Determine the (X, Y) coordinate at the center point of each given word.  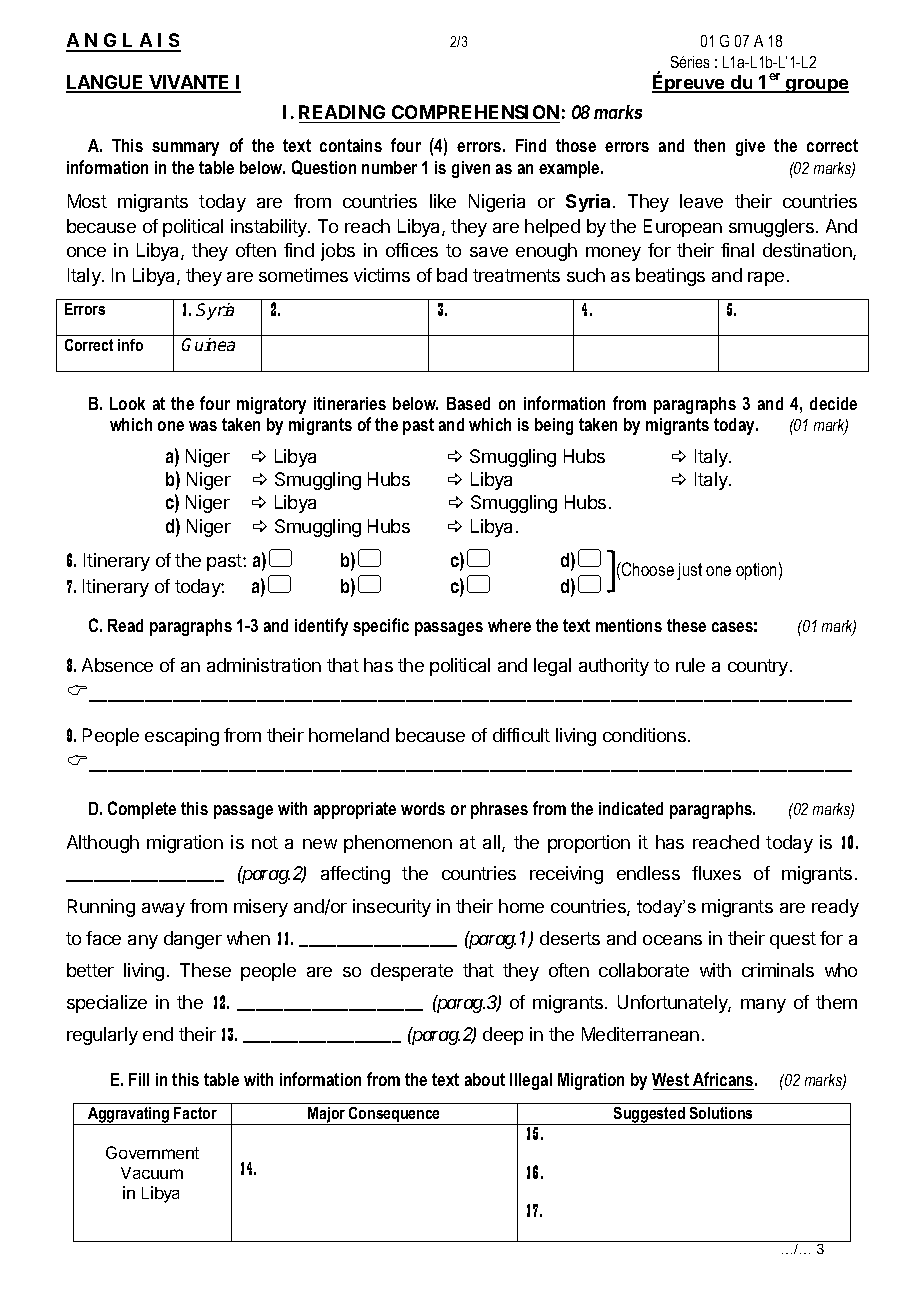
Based (468, 403)
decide (833, 403)
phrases (499, 810)
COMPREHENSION (475, 112)
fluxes (716, 873)
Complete (142, 810)
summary (185, 149)
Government (152, 1152)
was (203, 426)
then (709, 145)
